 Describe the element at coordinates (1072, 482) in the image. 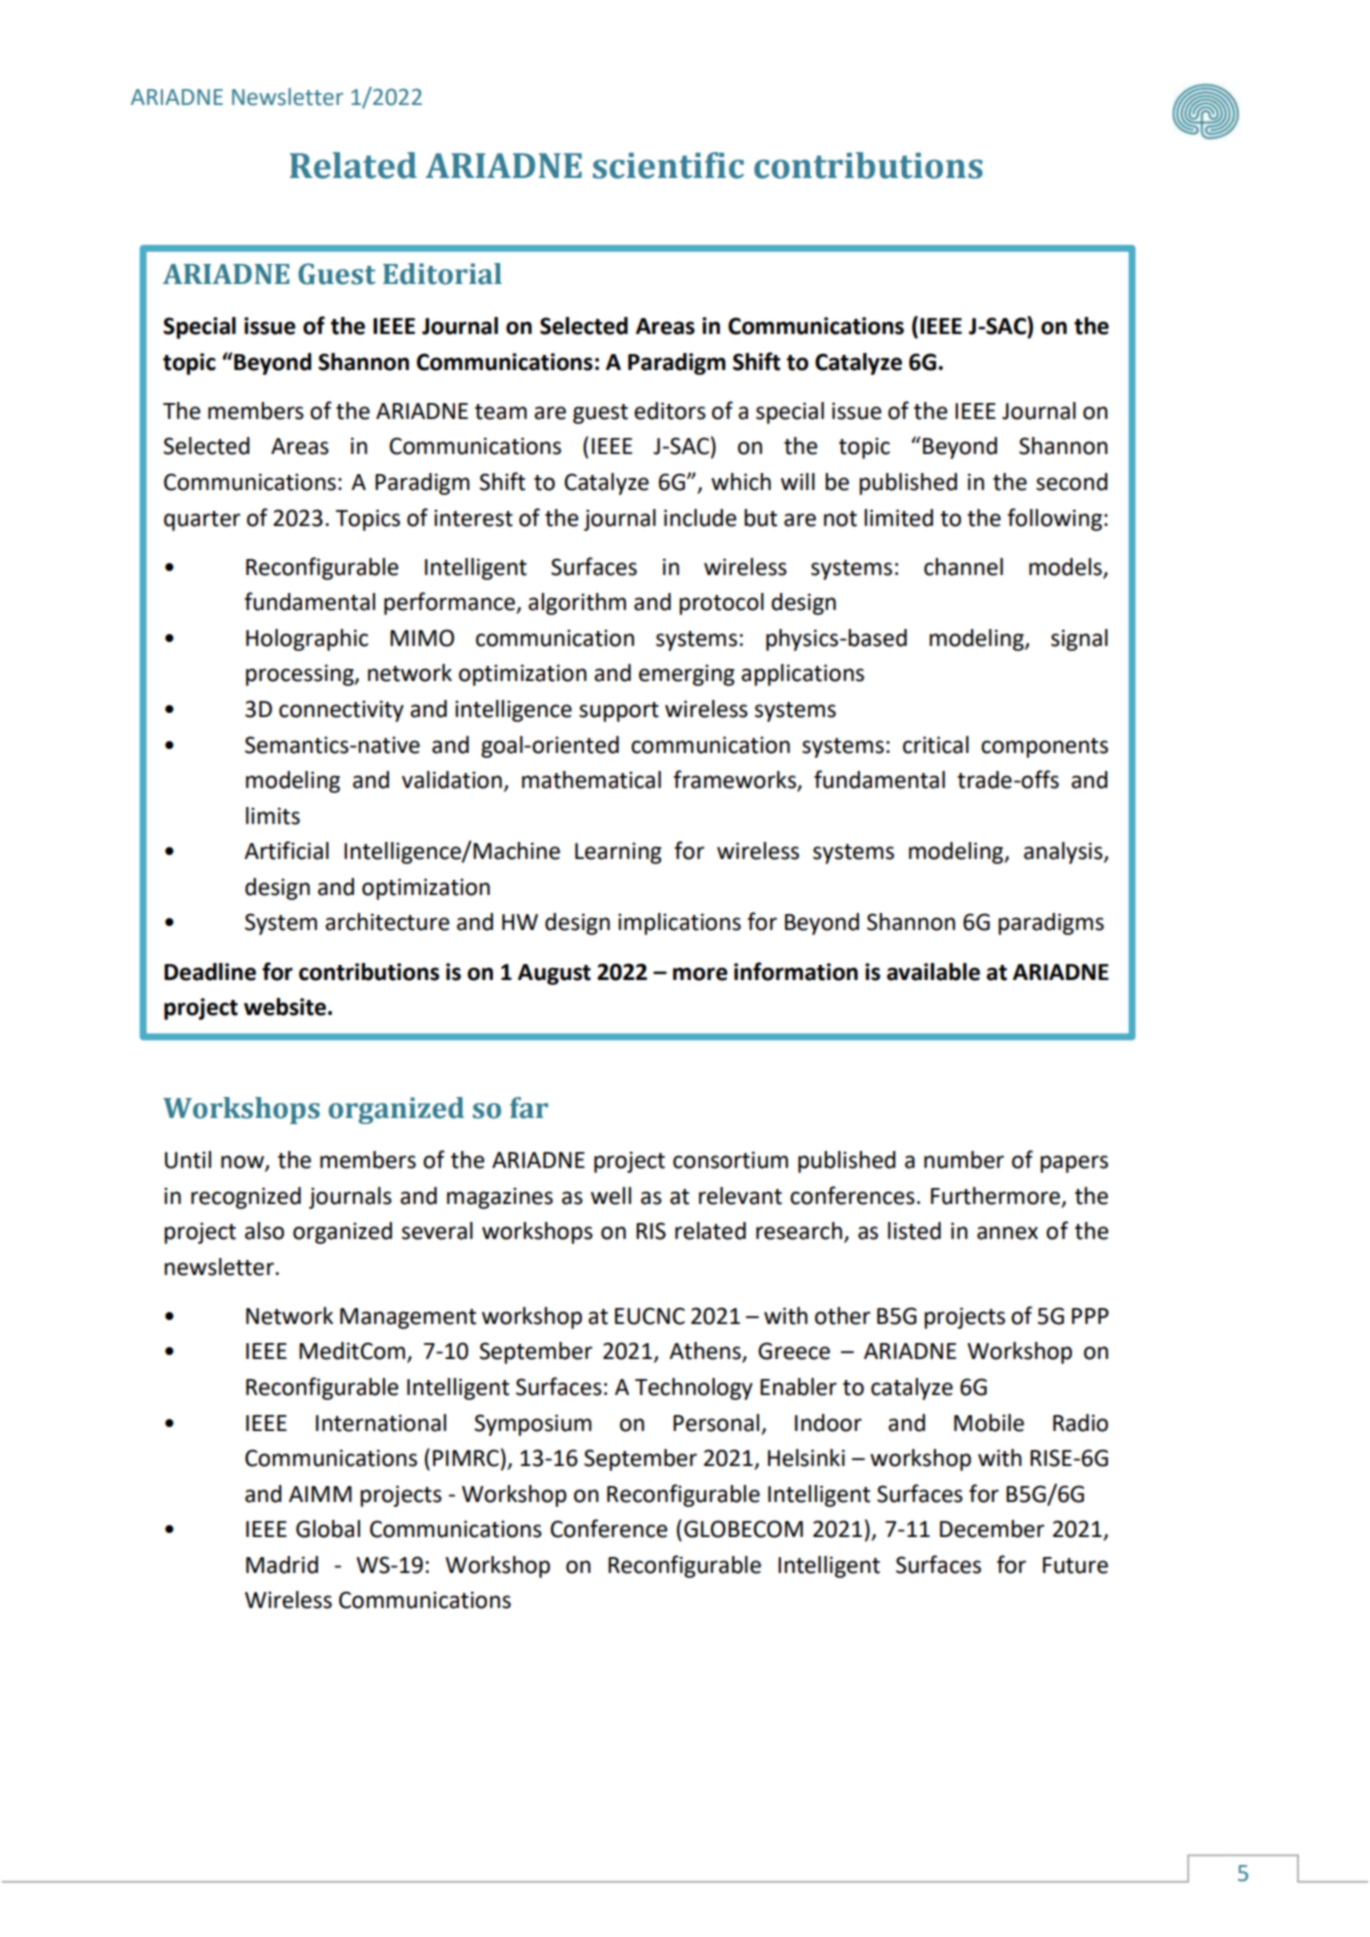

I see `second` at that location.
